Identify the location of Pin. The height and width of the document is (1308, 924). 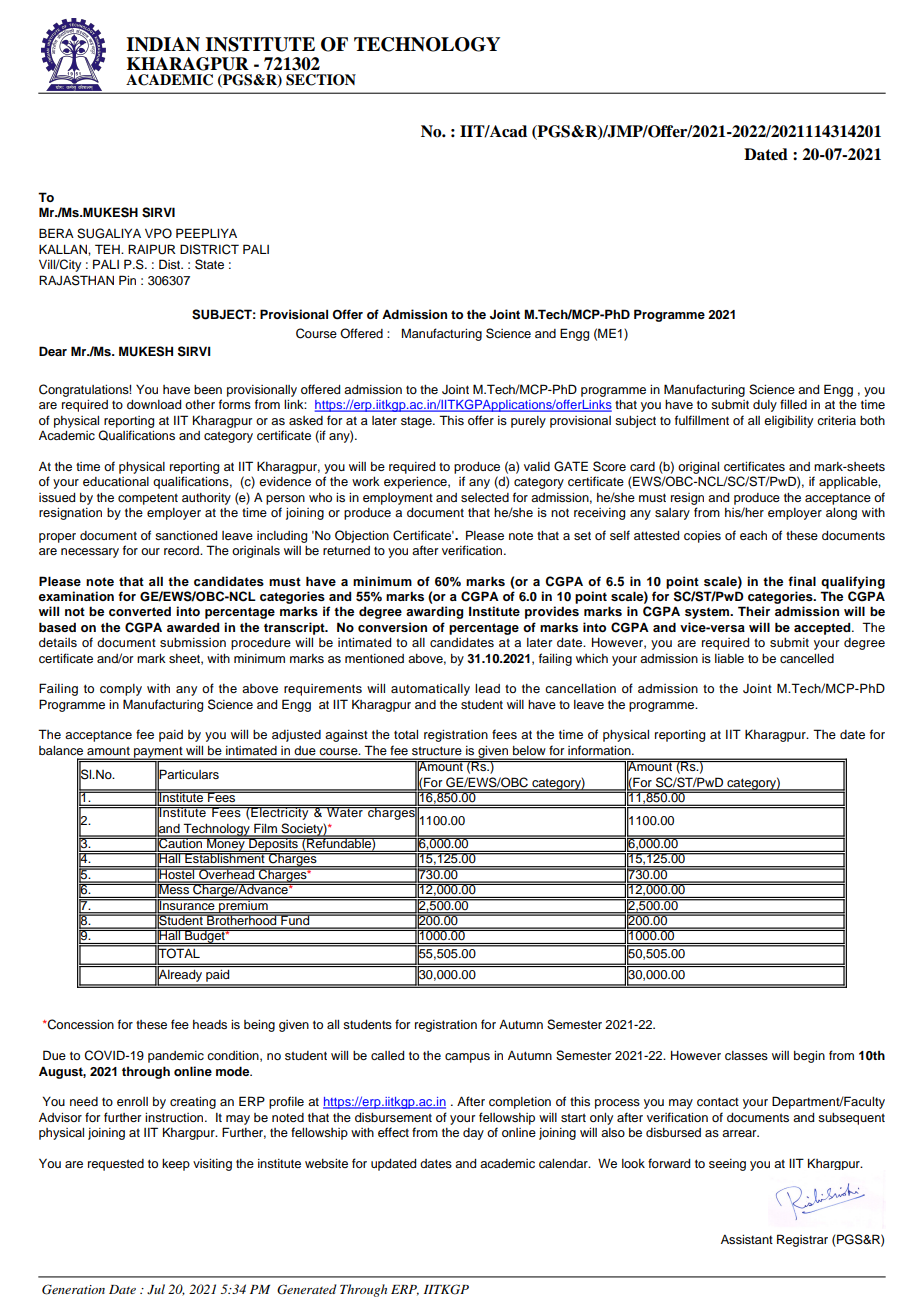
(127, 280).
